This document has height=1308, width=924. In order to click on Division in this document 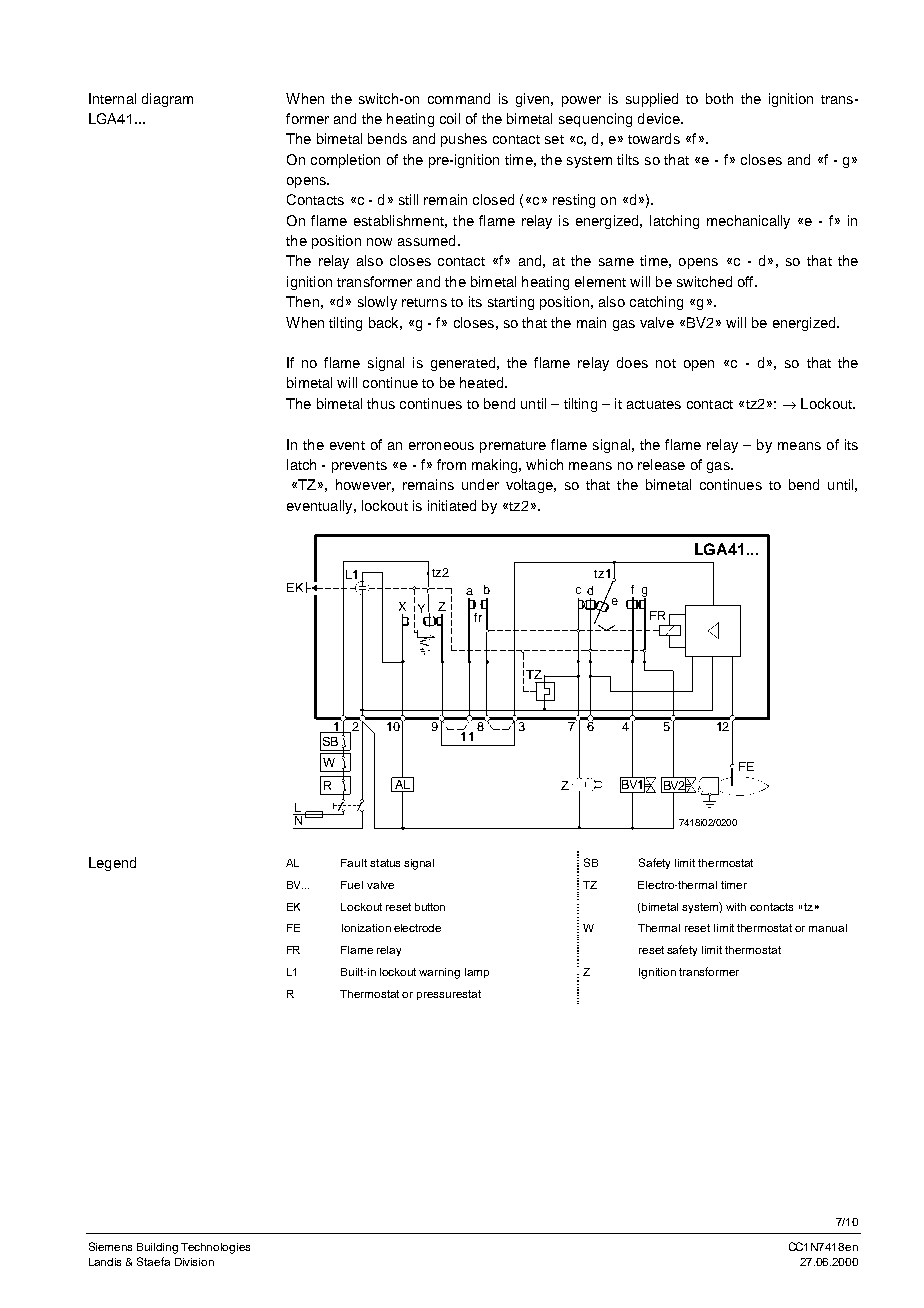, I will do `click(194, 1262)`.
